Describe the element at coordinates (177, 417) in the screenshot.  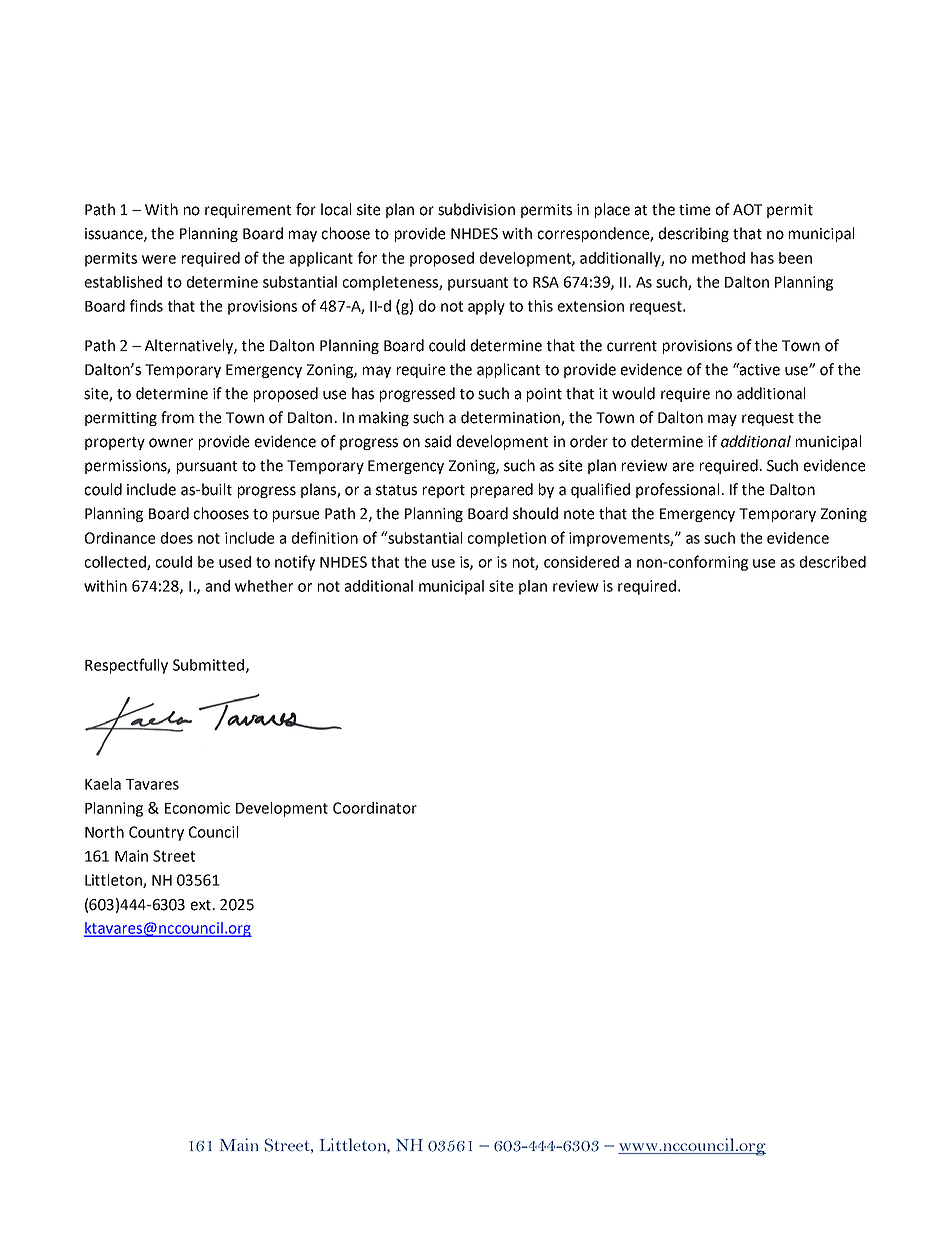
I see `from` at that location.
